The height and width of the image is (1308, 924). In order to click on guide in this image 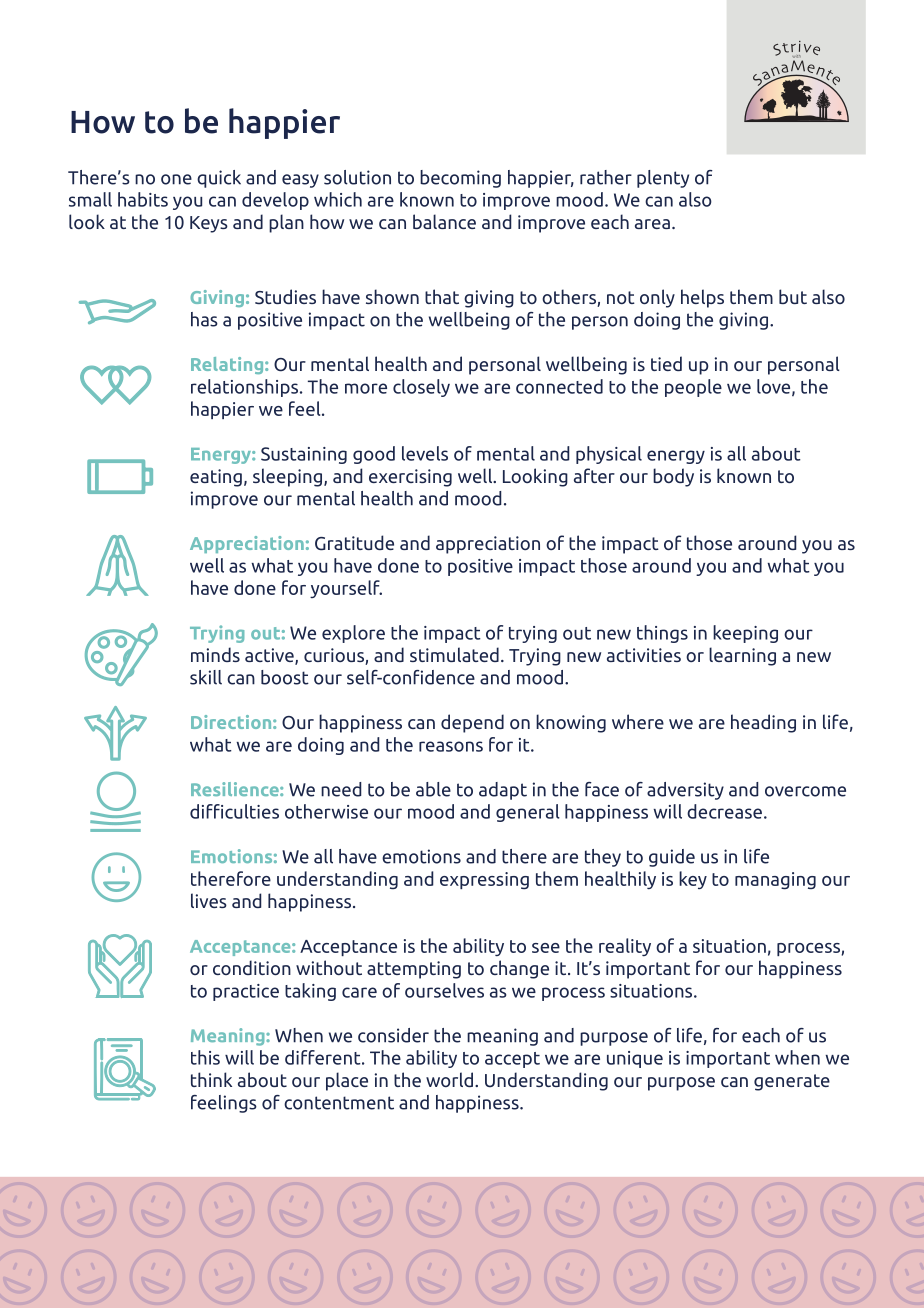, I will do `click(672, 858)`.
